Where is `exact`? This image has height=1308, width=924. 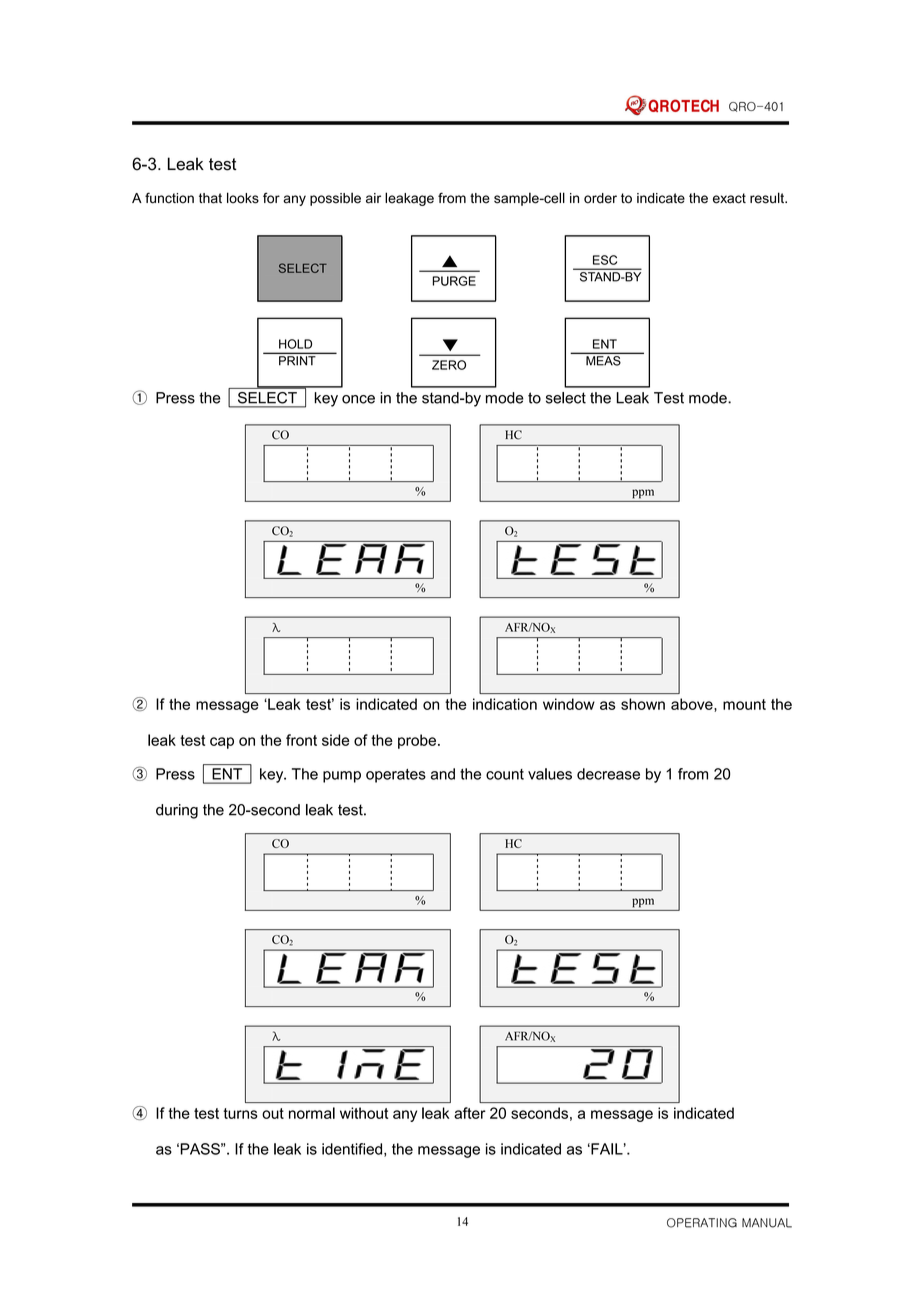 exact is located at coordinates (729, 198).
